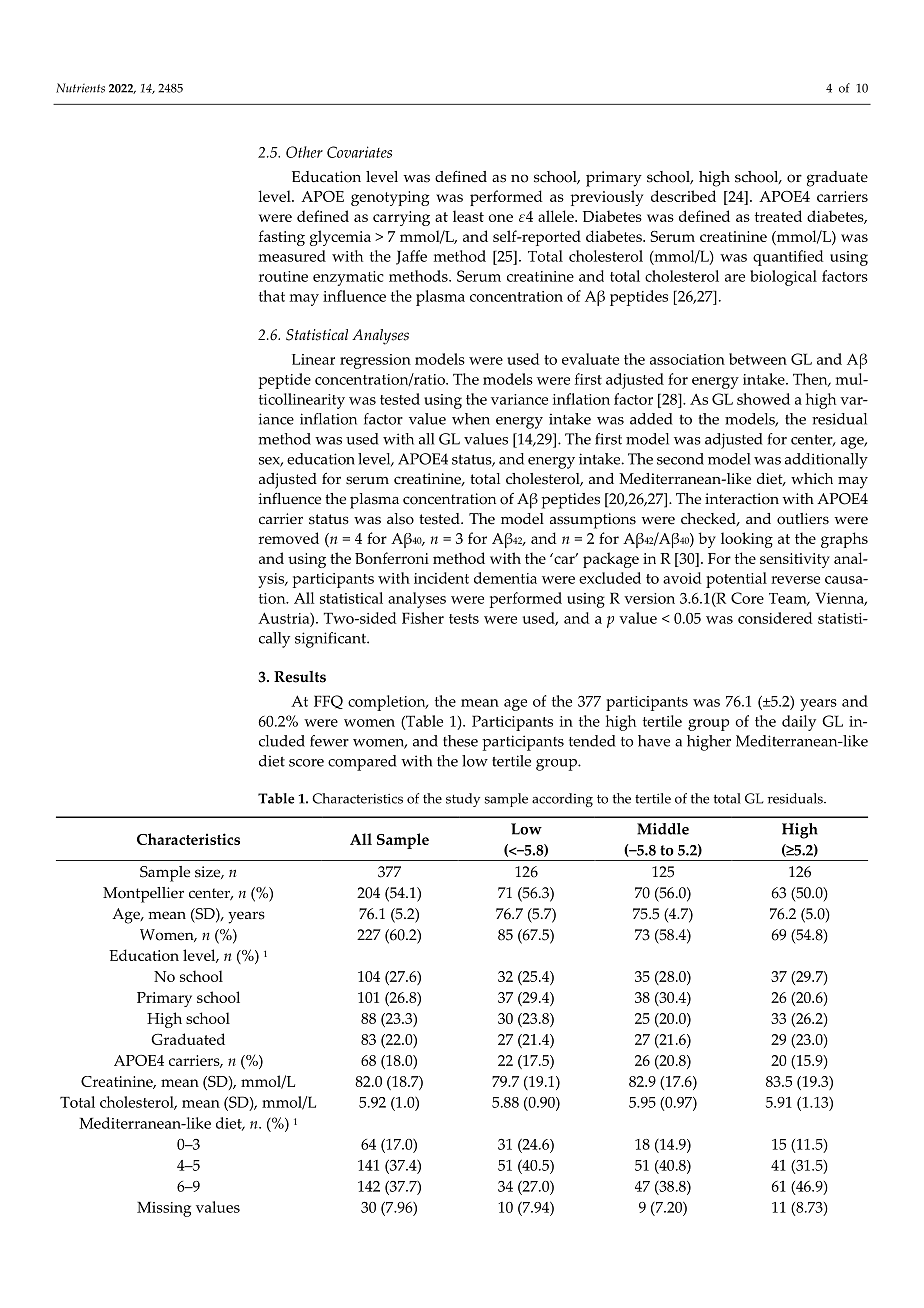 Image resolution: width=924 pixels, height=1308 pixels. Describe the element at coordinates (164, 1209) in the document. I see `Missing` at that location.
